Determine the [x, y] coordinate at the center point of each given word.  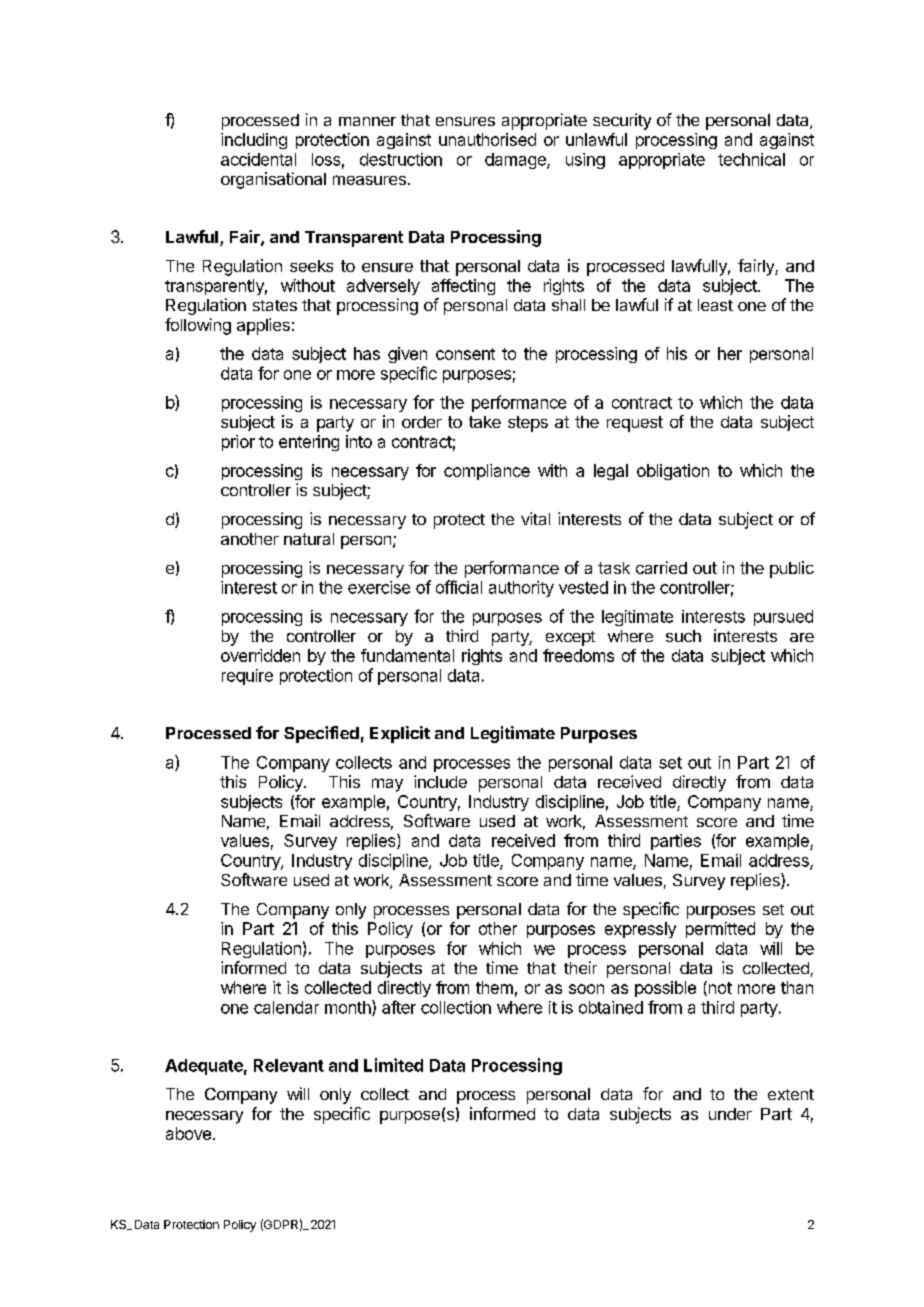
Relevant [289, 1065]
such [683, 636]
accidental [258, 159]
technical [751, 159]
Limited [393, 1065]
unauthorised [487, 139]
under [730, 1114]
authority [521, 589]
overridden [260, 655]
